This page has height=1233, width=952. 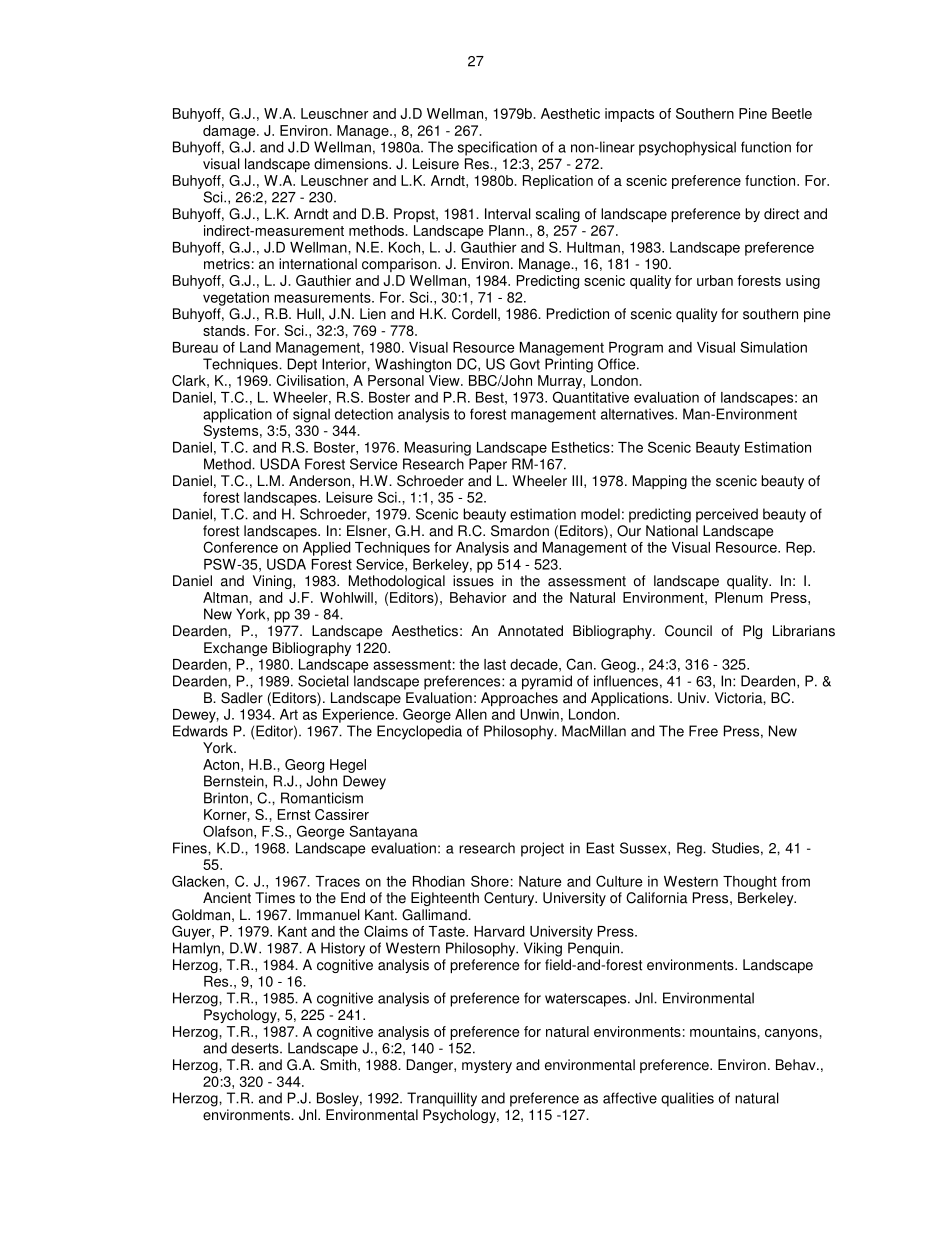 I want to click on Altman, so click(x=225, y=597).
